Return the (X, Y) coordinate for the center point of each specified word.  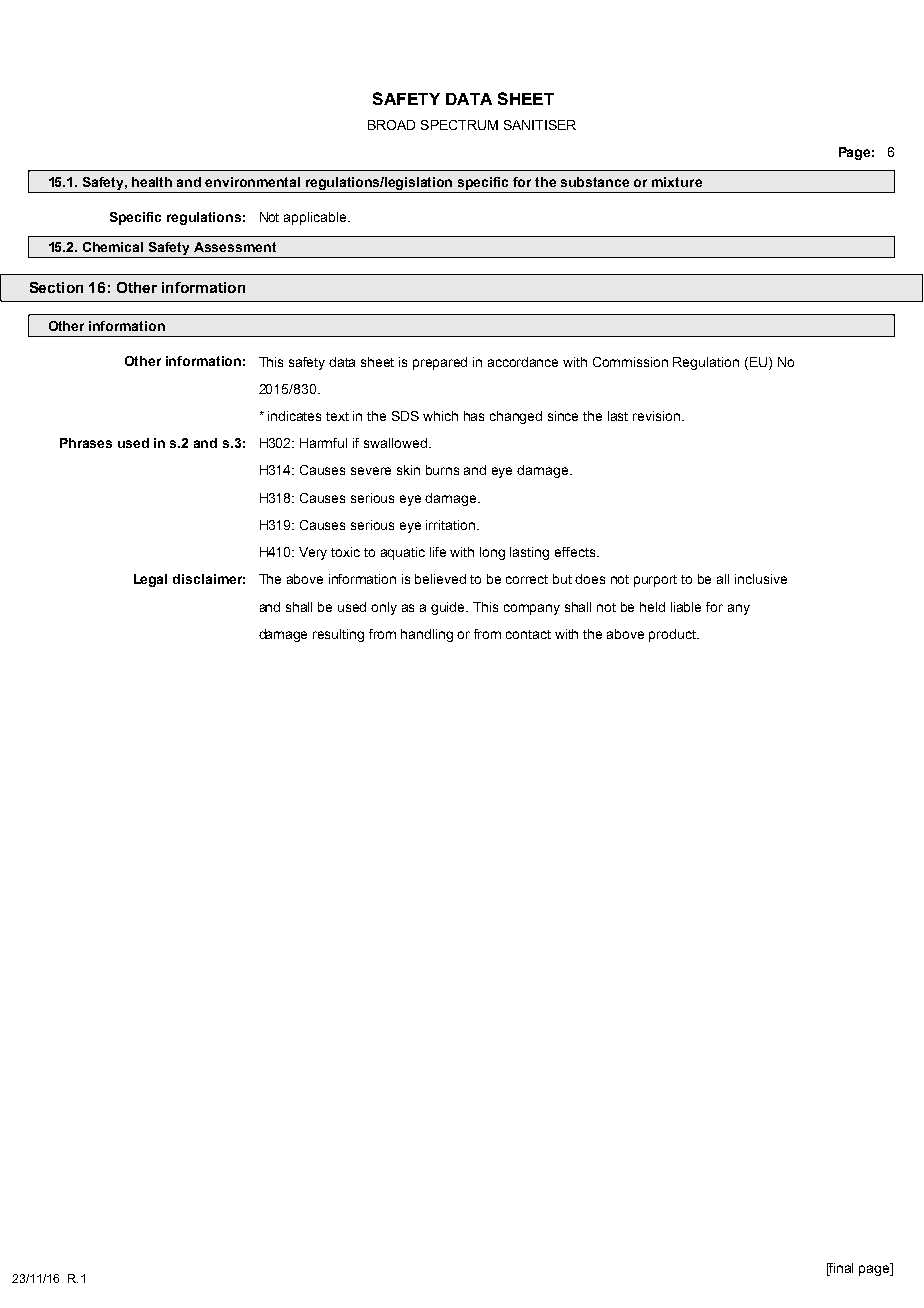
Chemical (113, 247)
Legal (150, 580)
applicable (316, 218)
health (152, 182)
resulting (338, 635)
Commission (630, 362)
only (384, 608)
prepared (440, 363)
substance (595, 182)
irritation (452, 525)
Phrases (86, 443)
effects (576, 552)
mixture (677, 182)
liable (686, 607)
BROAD (391, 125)
